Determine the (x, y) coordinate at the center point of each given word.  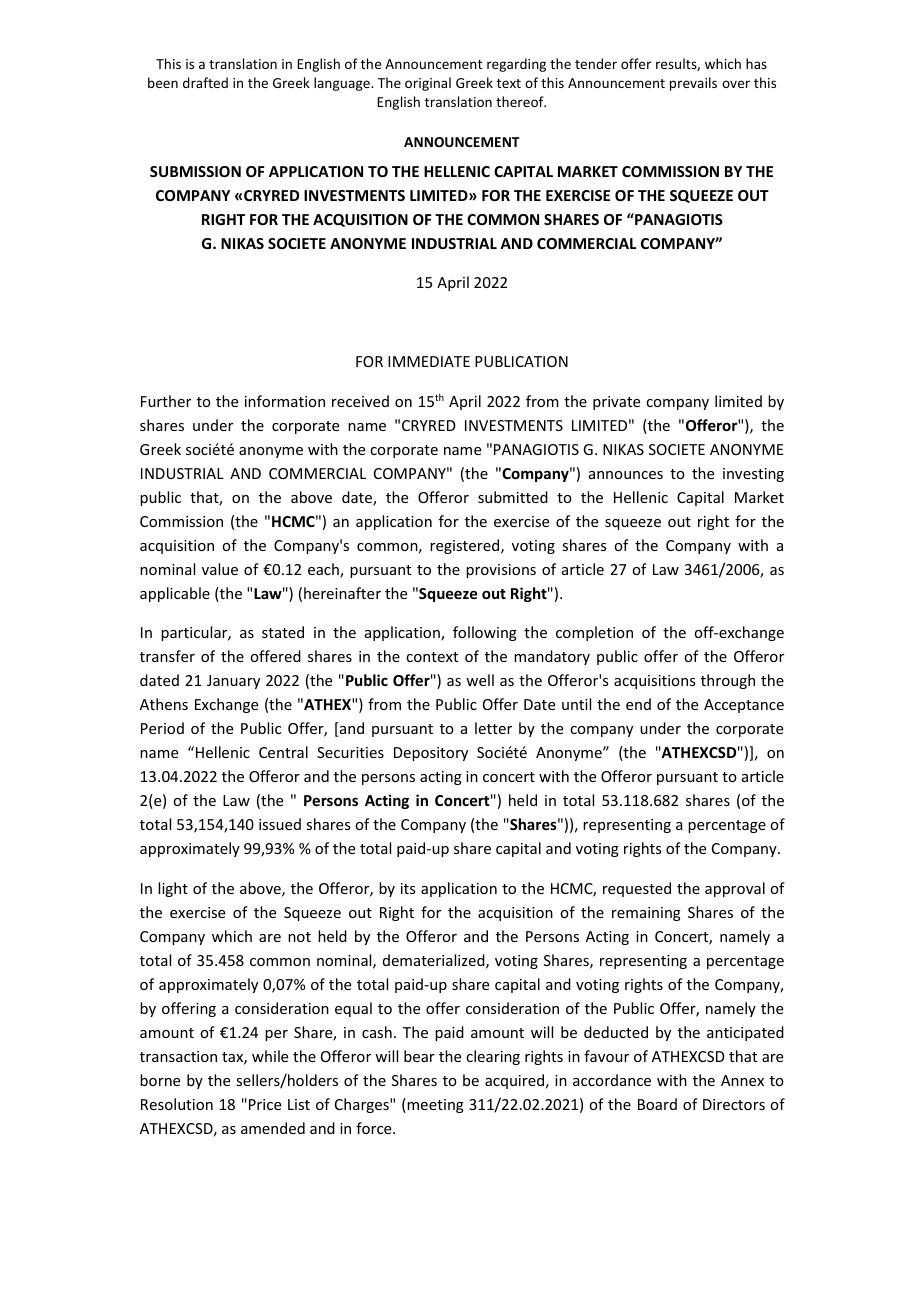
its (408, 888)
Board (657, 1104)
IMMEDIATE (429, 361)
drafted (205, 82)
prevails (693, 84)
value (220, 569)
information (285, 401)
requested (637, 889)
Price (263, 1104)
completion (594, 633)
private (616, 403)
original (428, 84)
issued (280, 824)
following (485, 633)
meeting (434, 1105)
